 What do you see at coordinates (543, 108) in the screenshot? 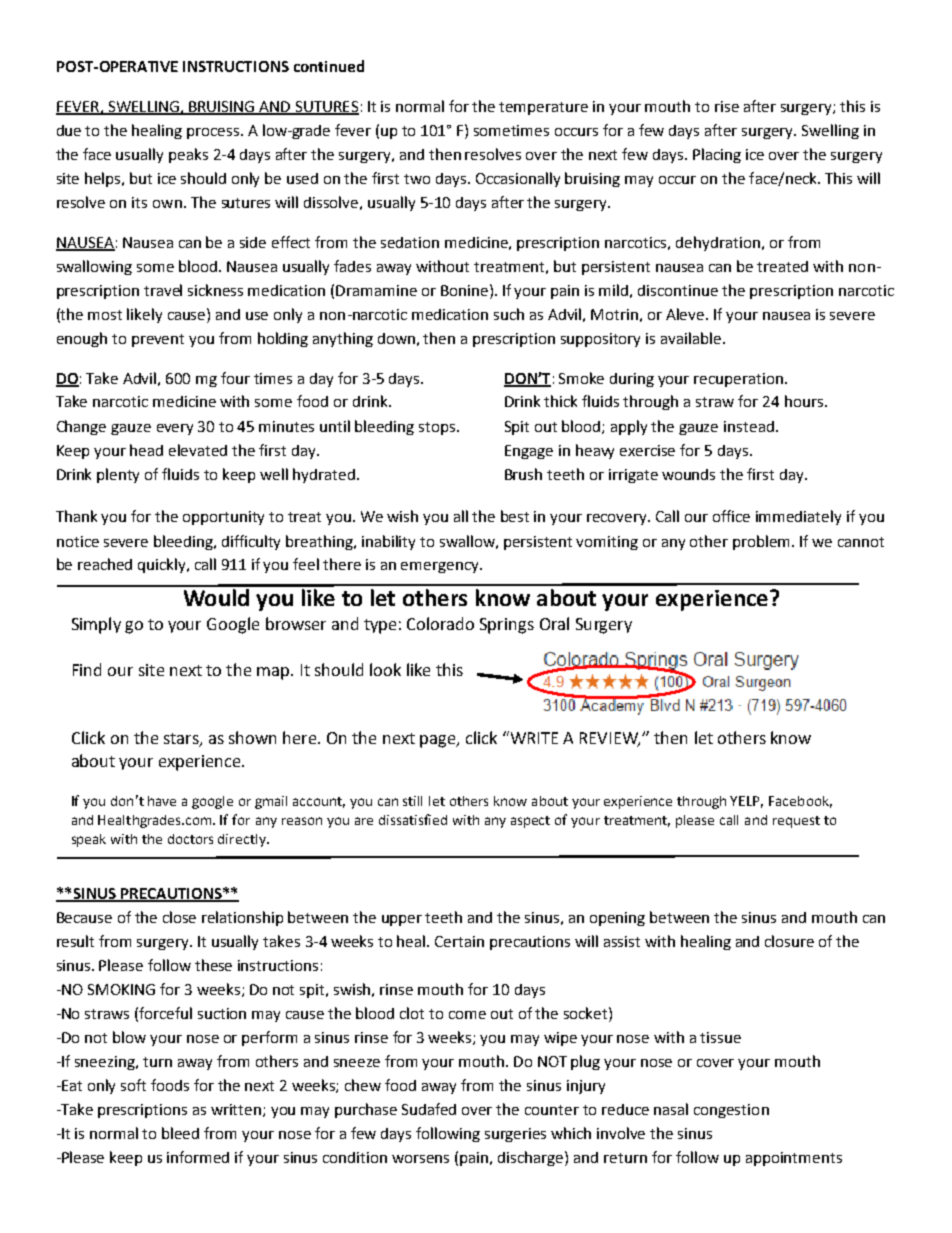
I see `temperature` at bounding box center [543, 108].
